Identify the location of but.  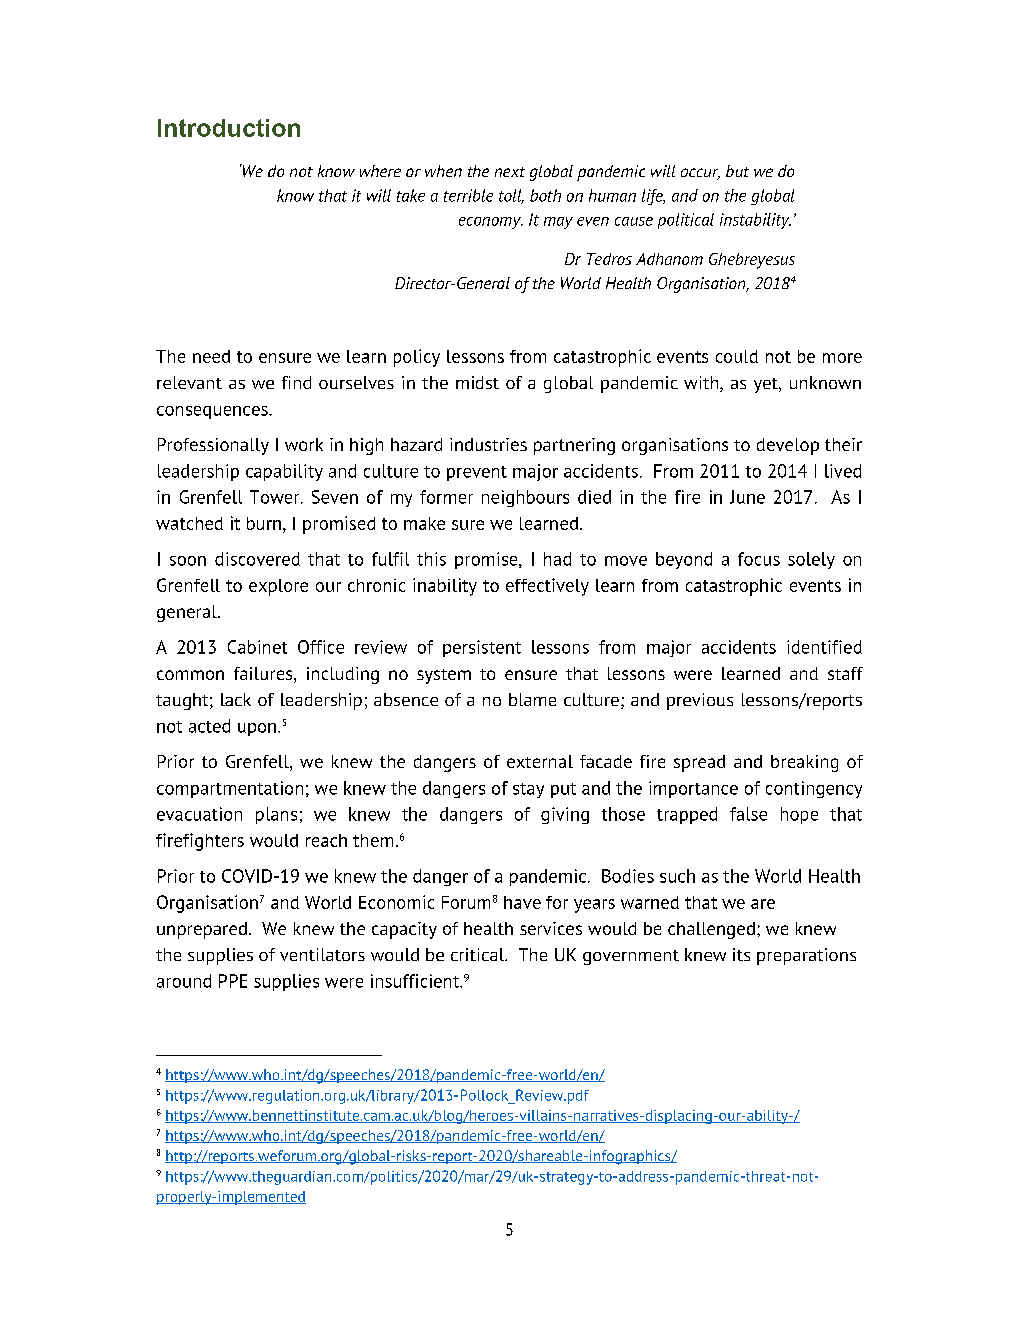
(737, 171).
